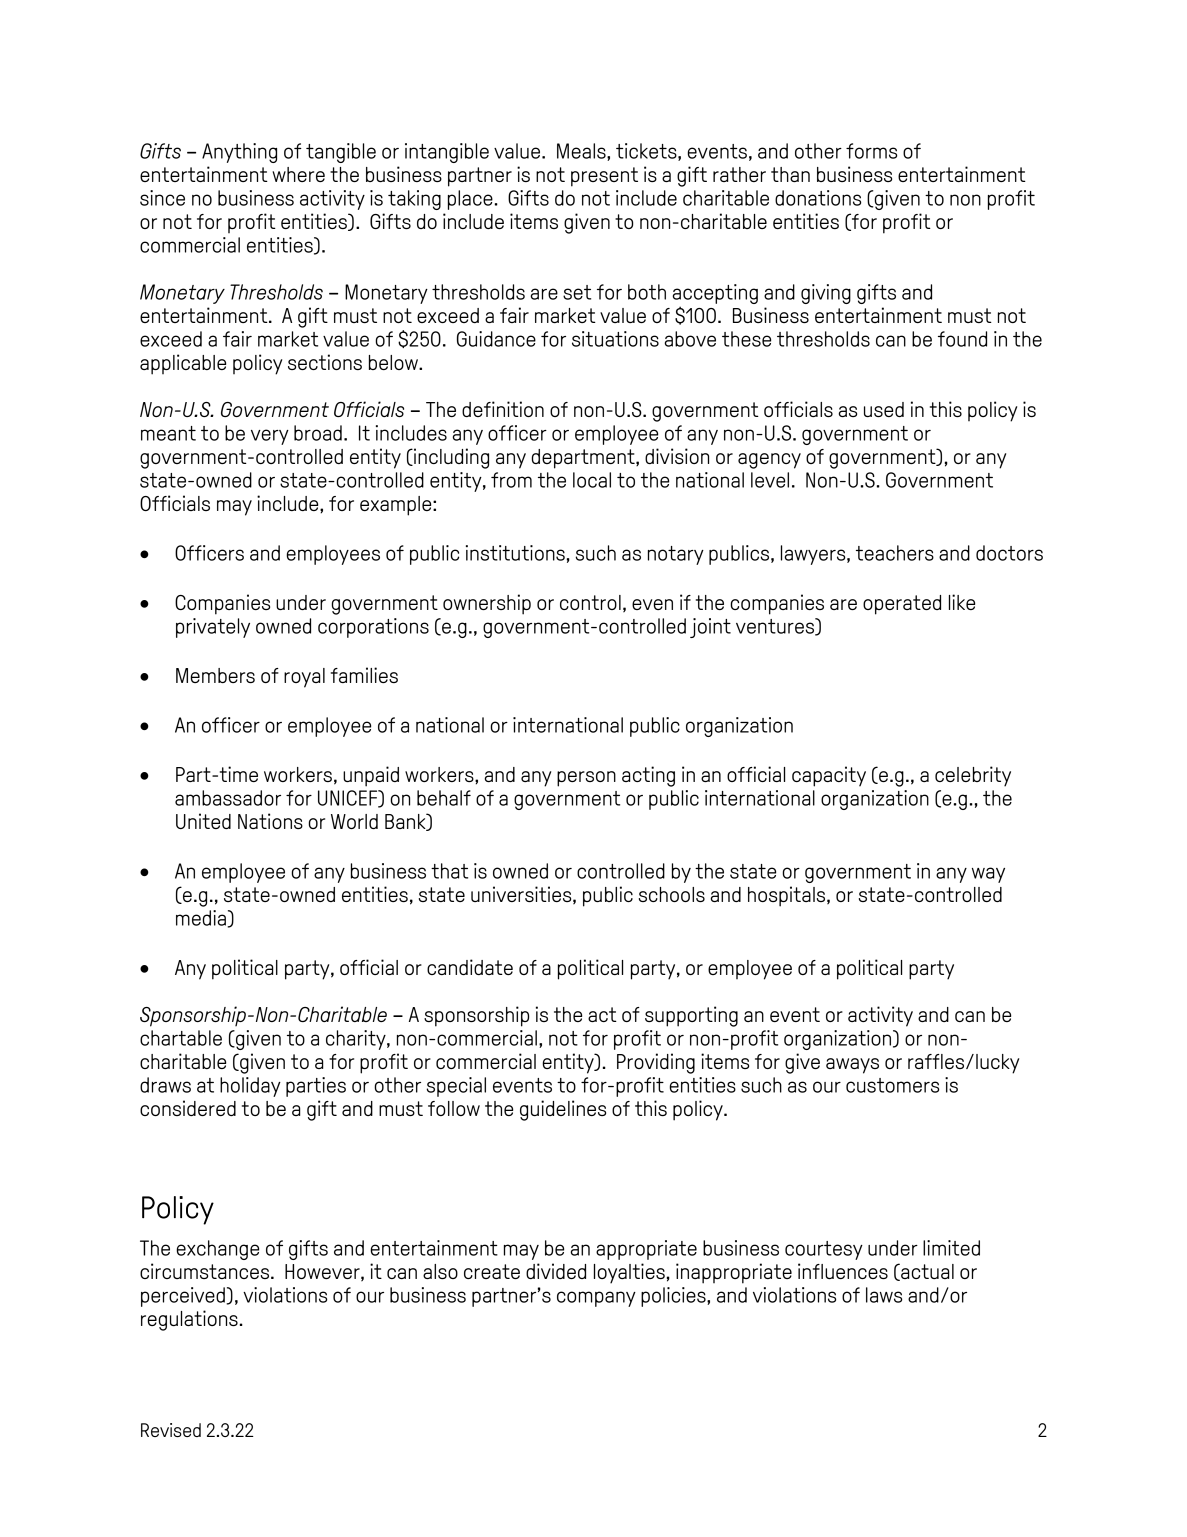  I want to click on company, so click(596, 1299).
